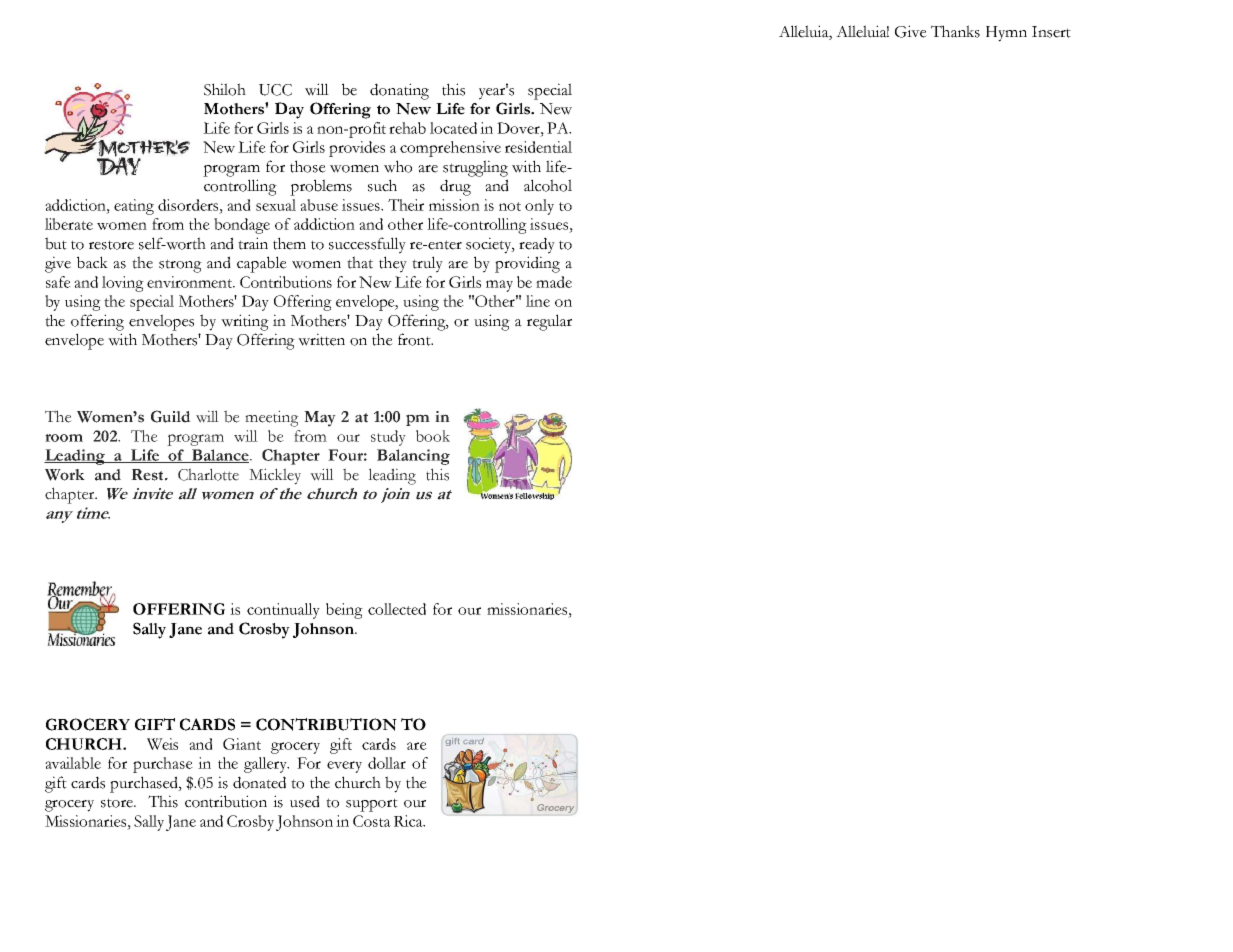  Describe the element at coordinates (225, 89) in the screenshot. I see `Shiloh` at that location.
